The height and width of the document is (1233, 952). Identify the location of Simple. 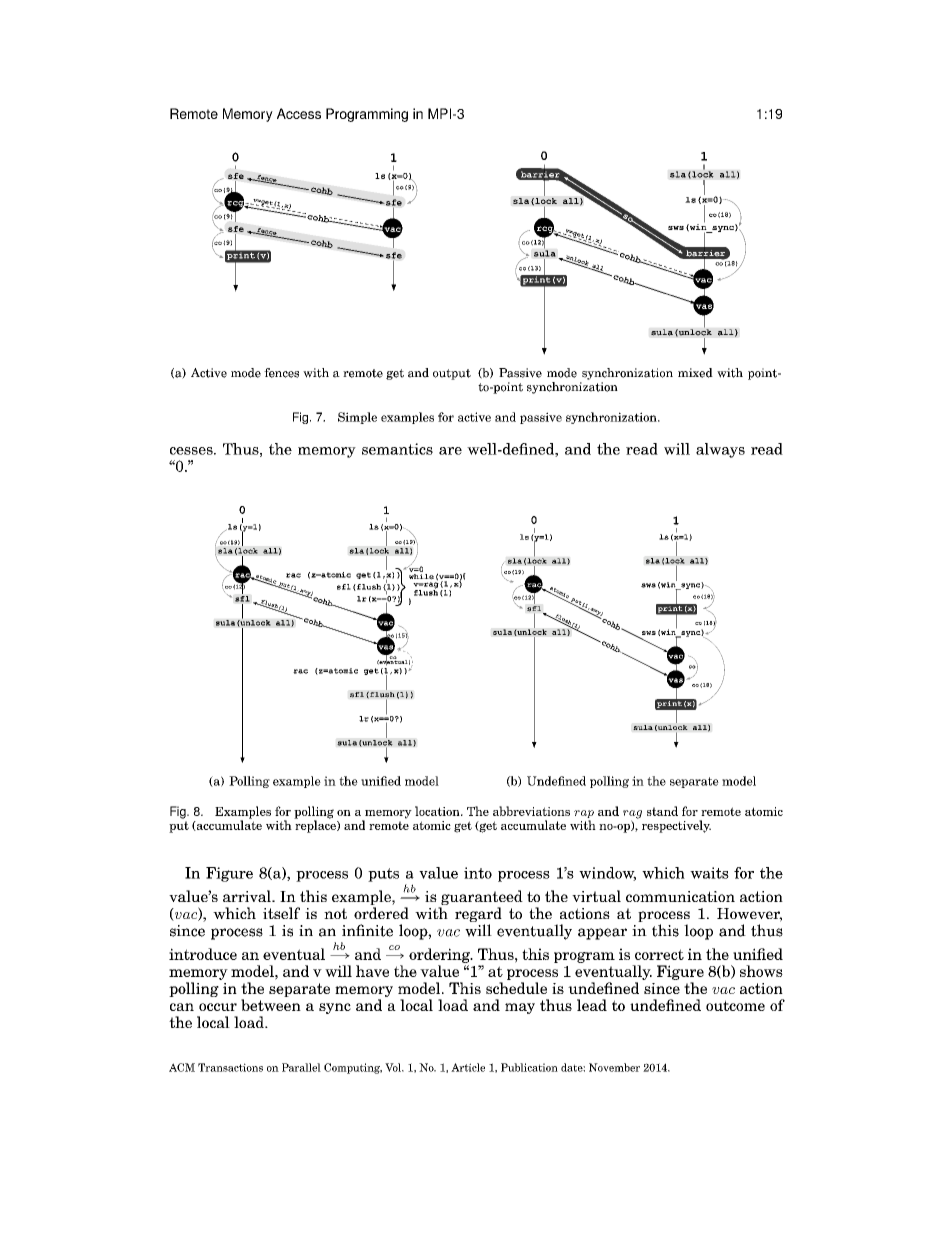
(357, 418).
